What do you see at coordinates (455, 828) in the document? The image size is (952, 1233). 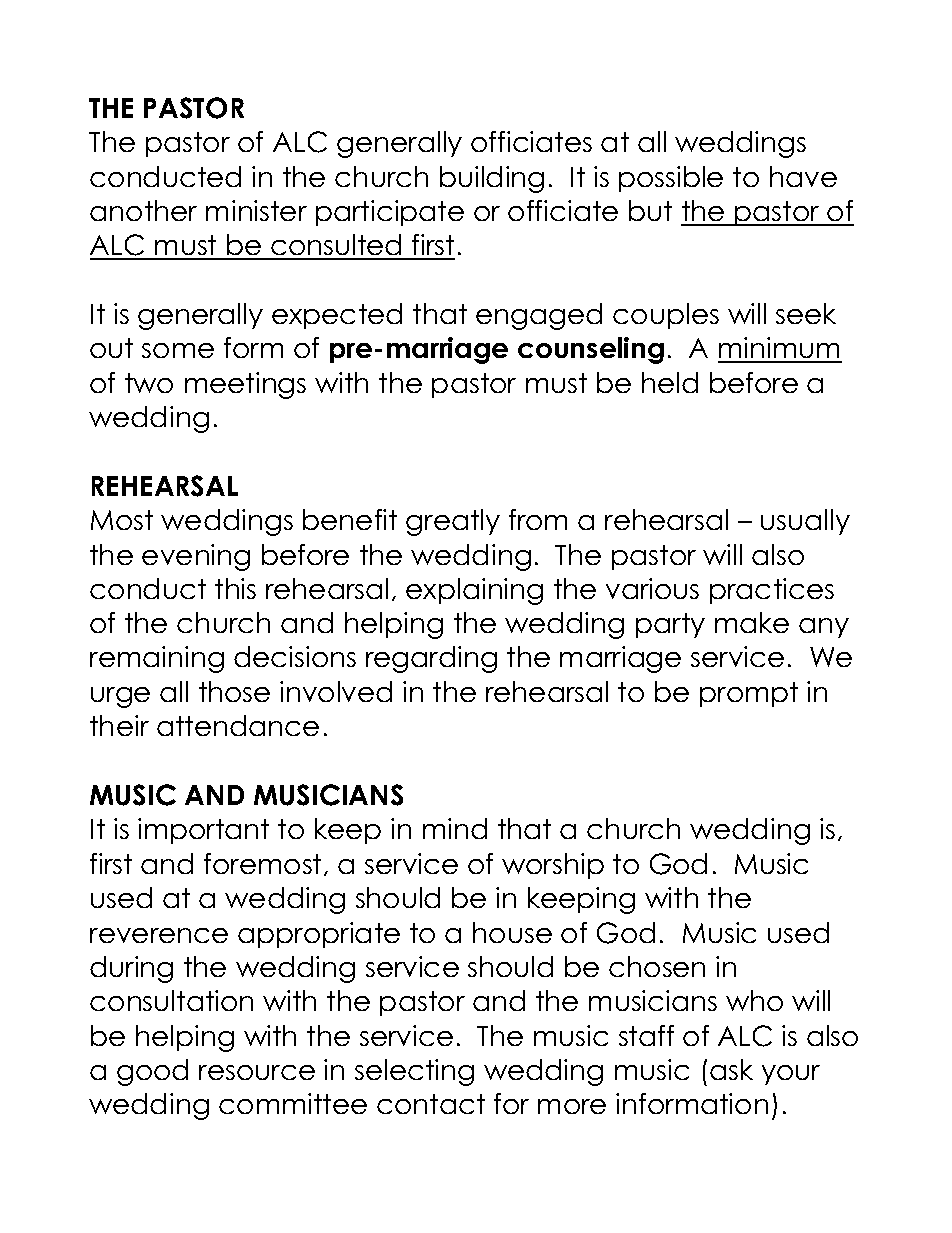 I see `mind` at bounding box center [455, 828].
